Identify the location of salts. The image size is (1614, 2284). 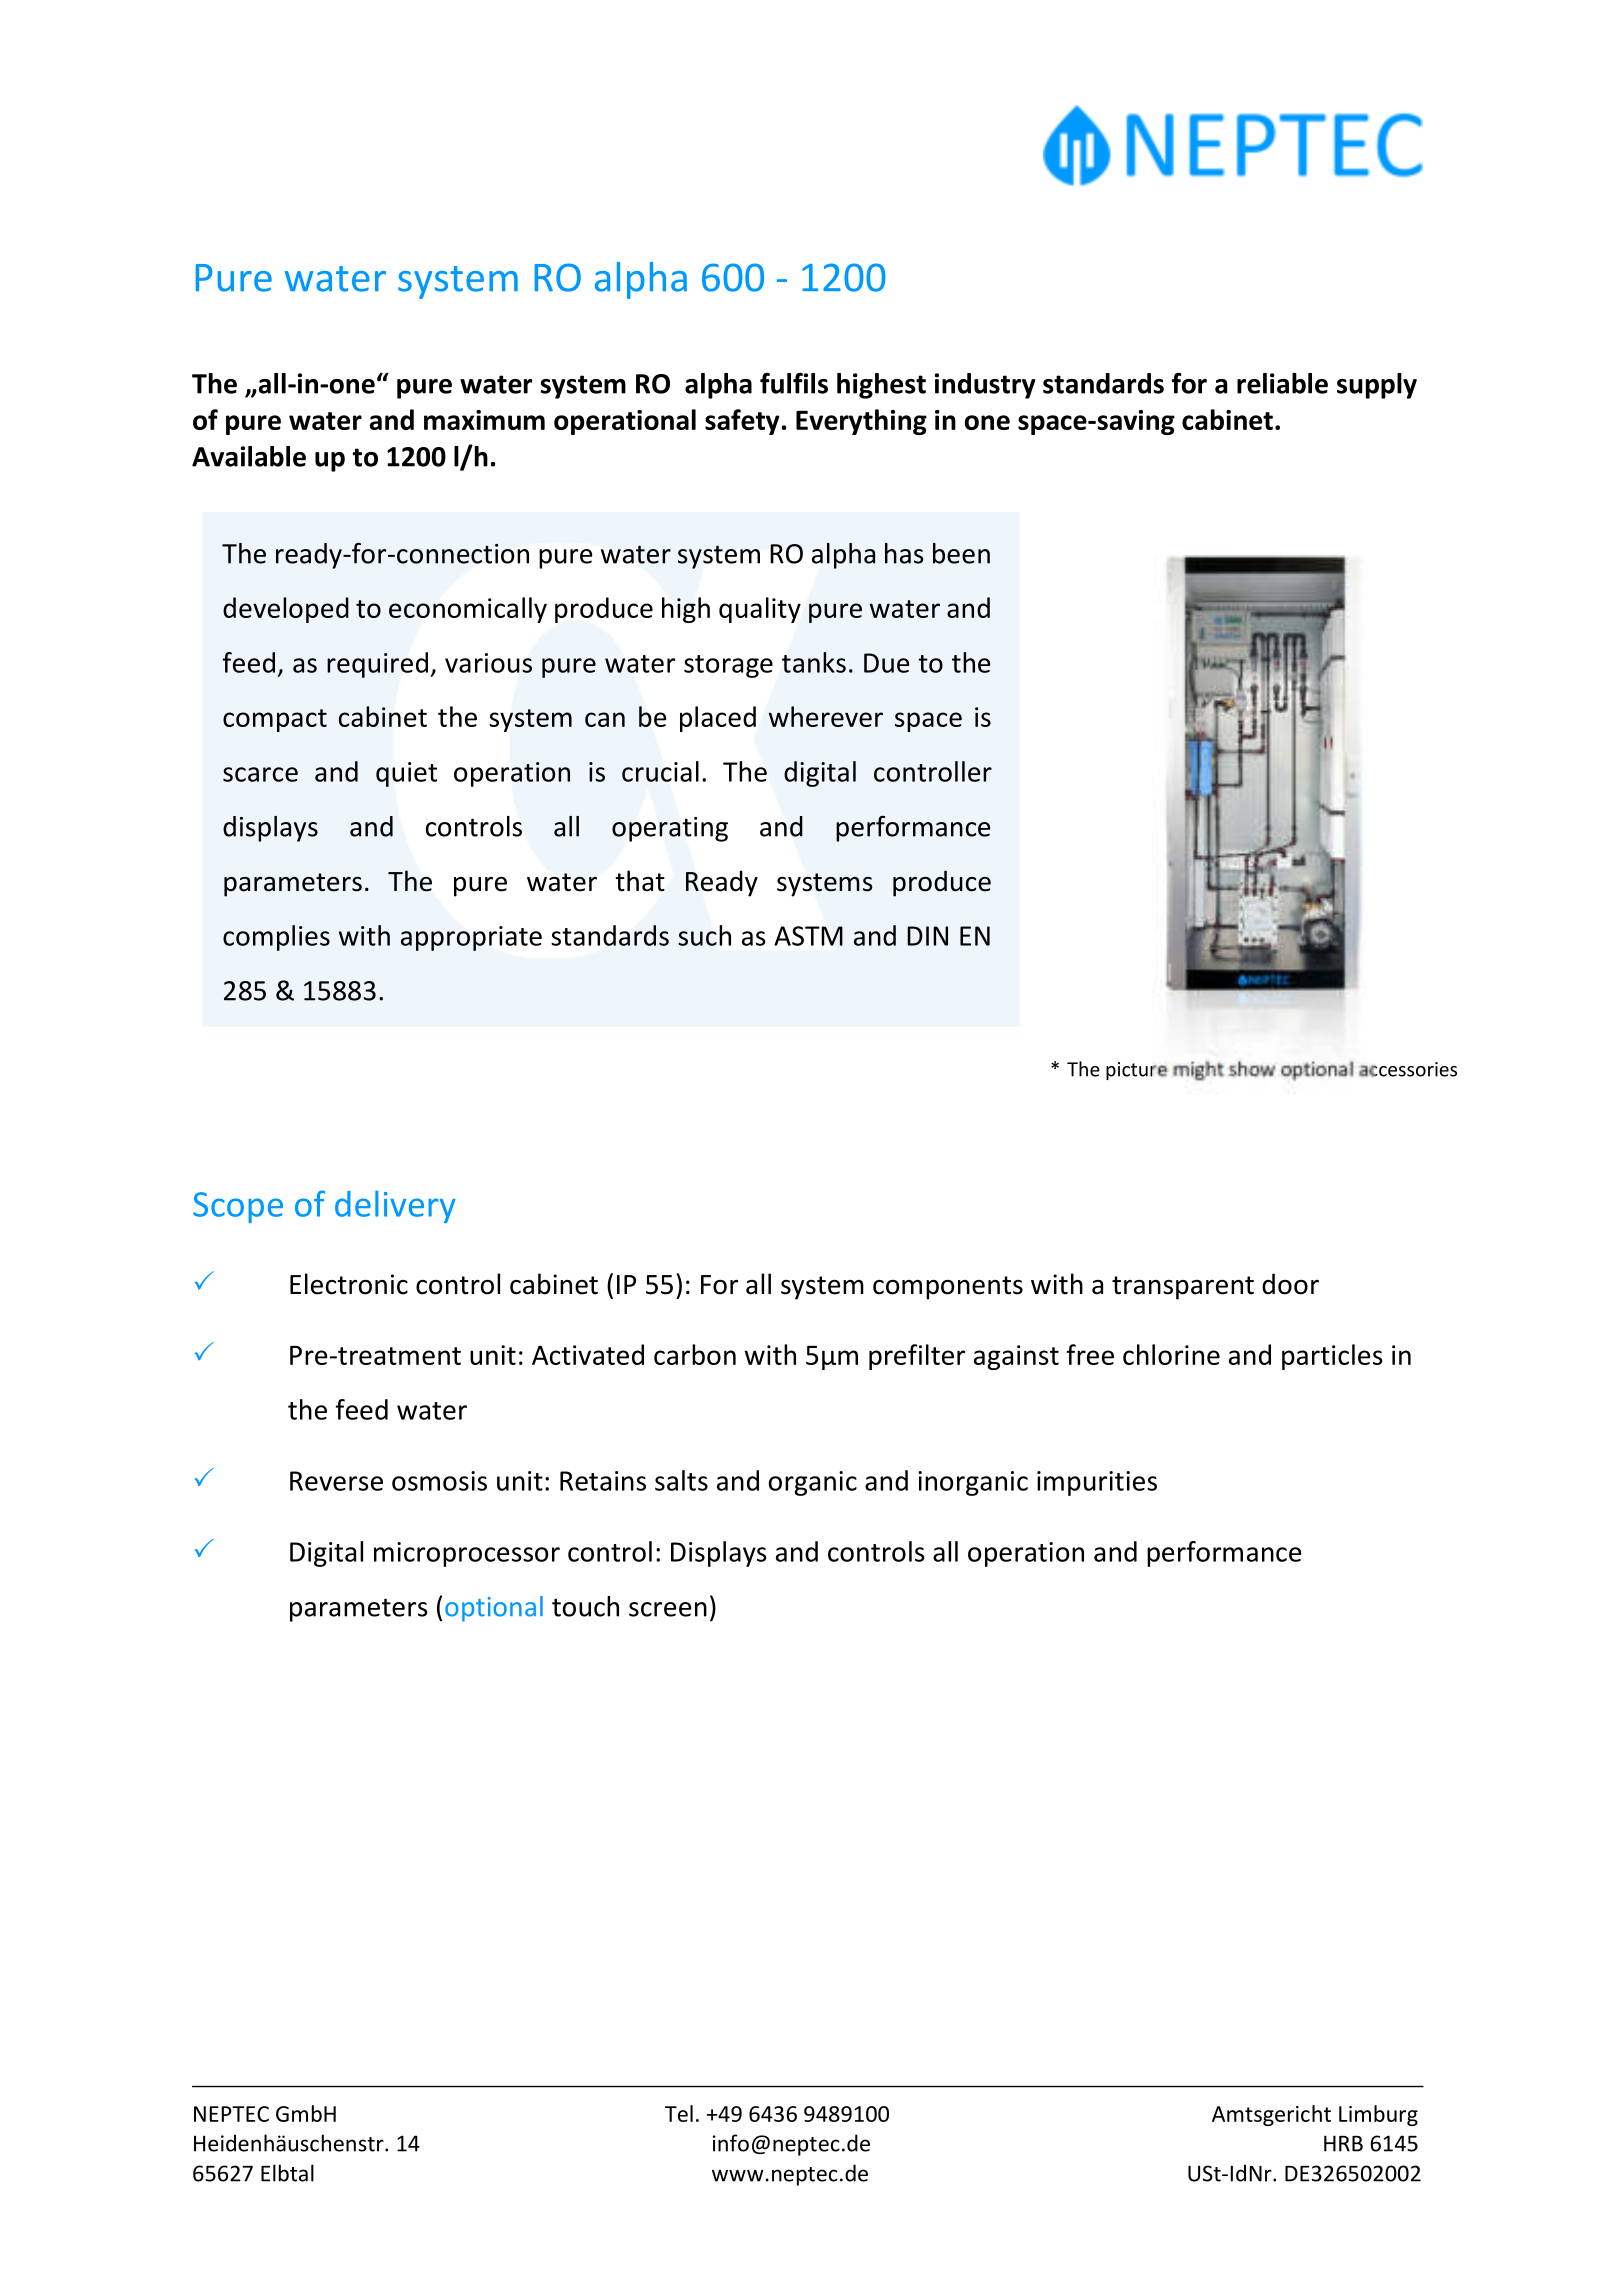
(681, 1480).
